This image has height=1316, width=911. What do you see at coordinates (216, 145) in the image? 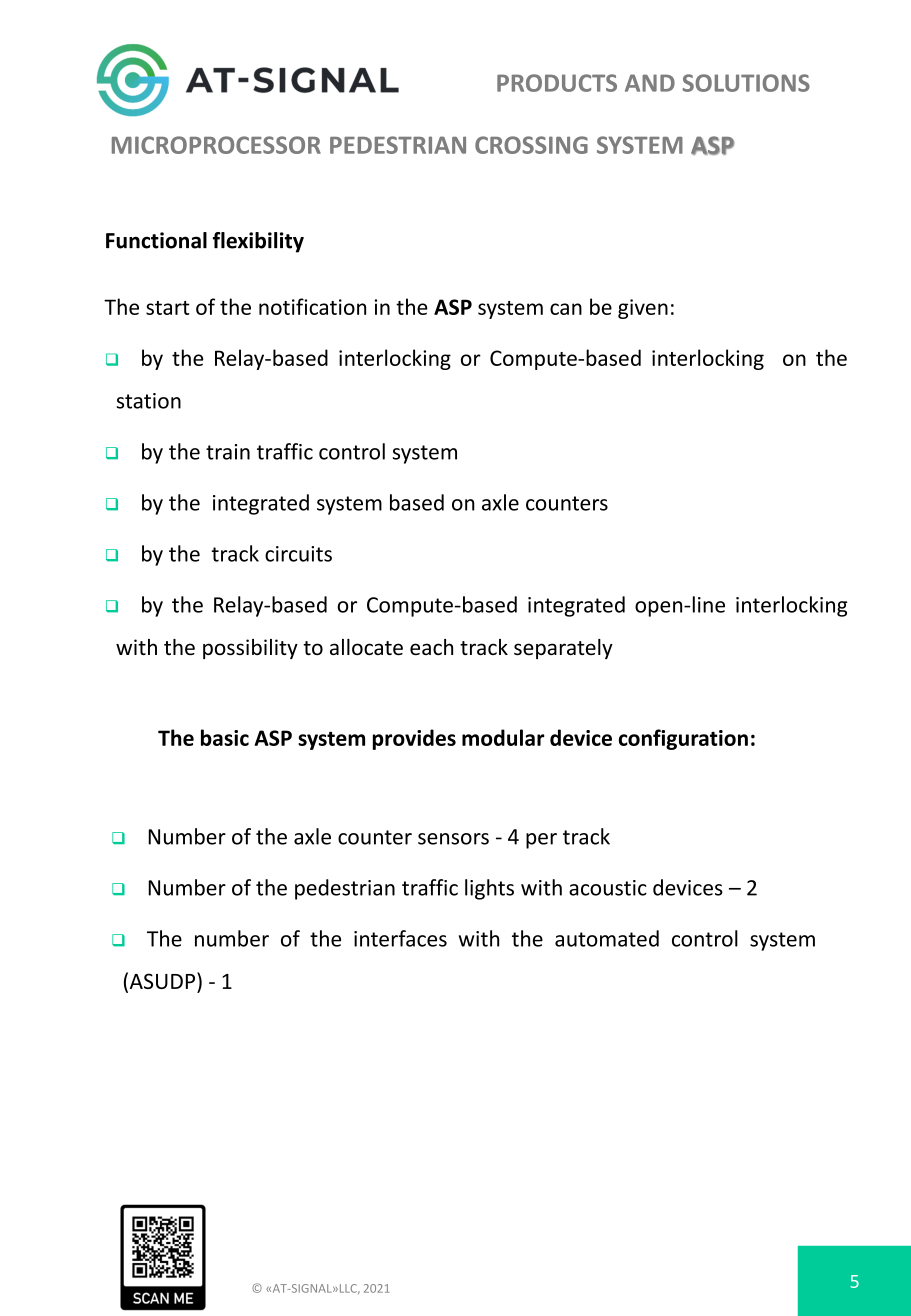
I see `MICROPROCESSOR` at bounding box center [216, 145].
